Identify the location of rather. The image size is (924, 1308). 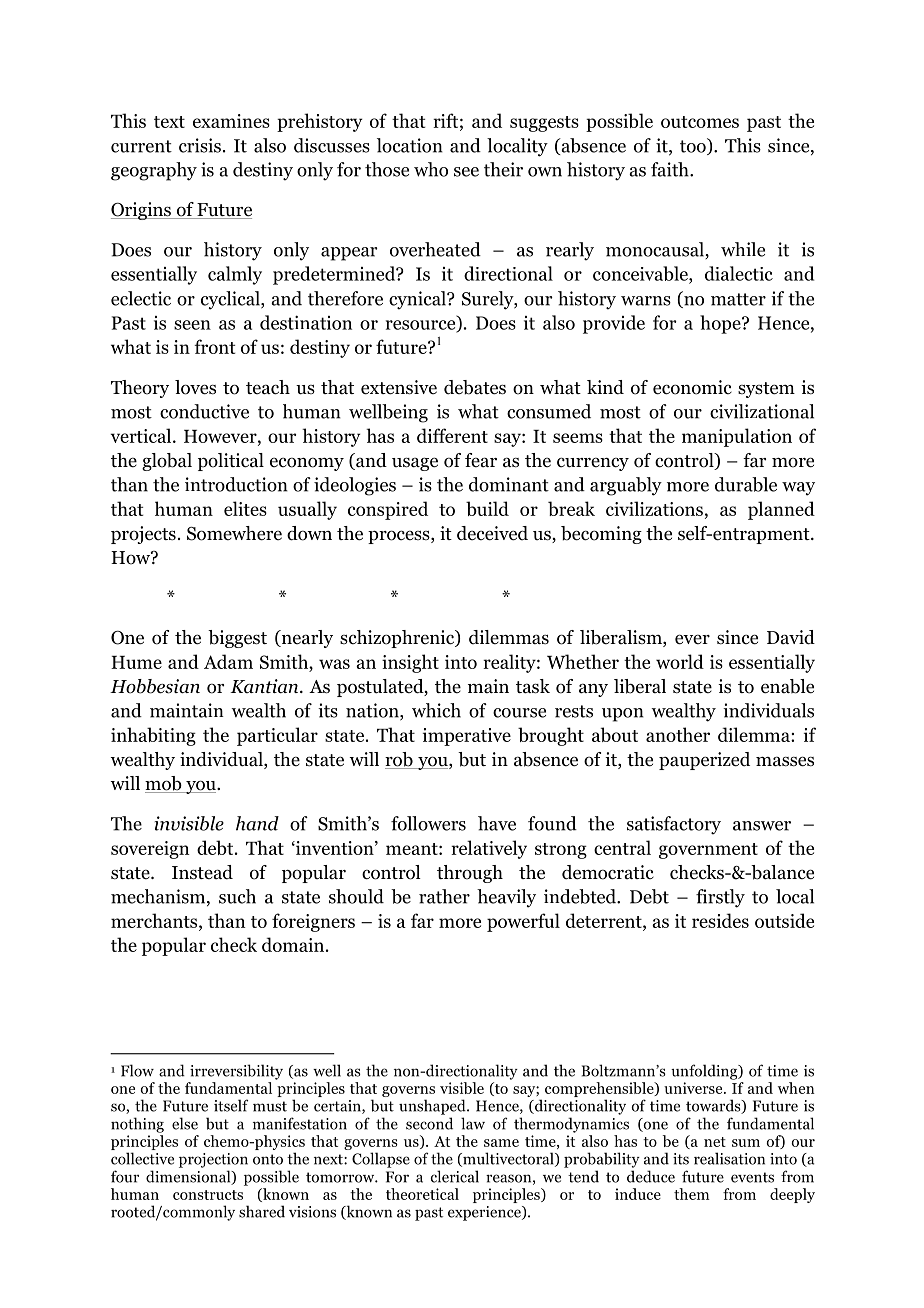
(444, 896).
